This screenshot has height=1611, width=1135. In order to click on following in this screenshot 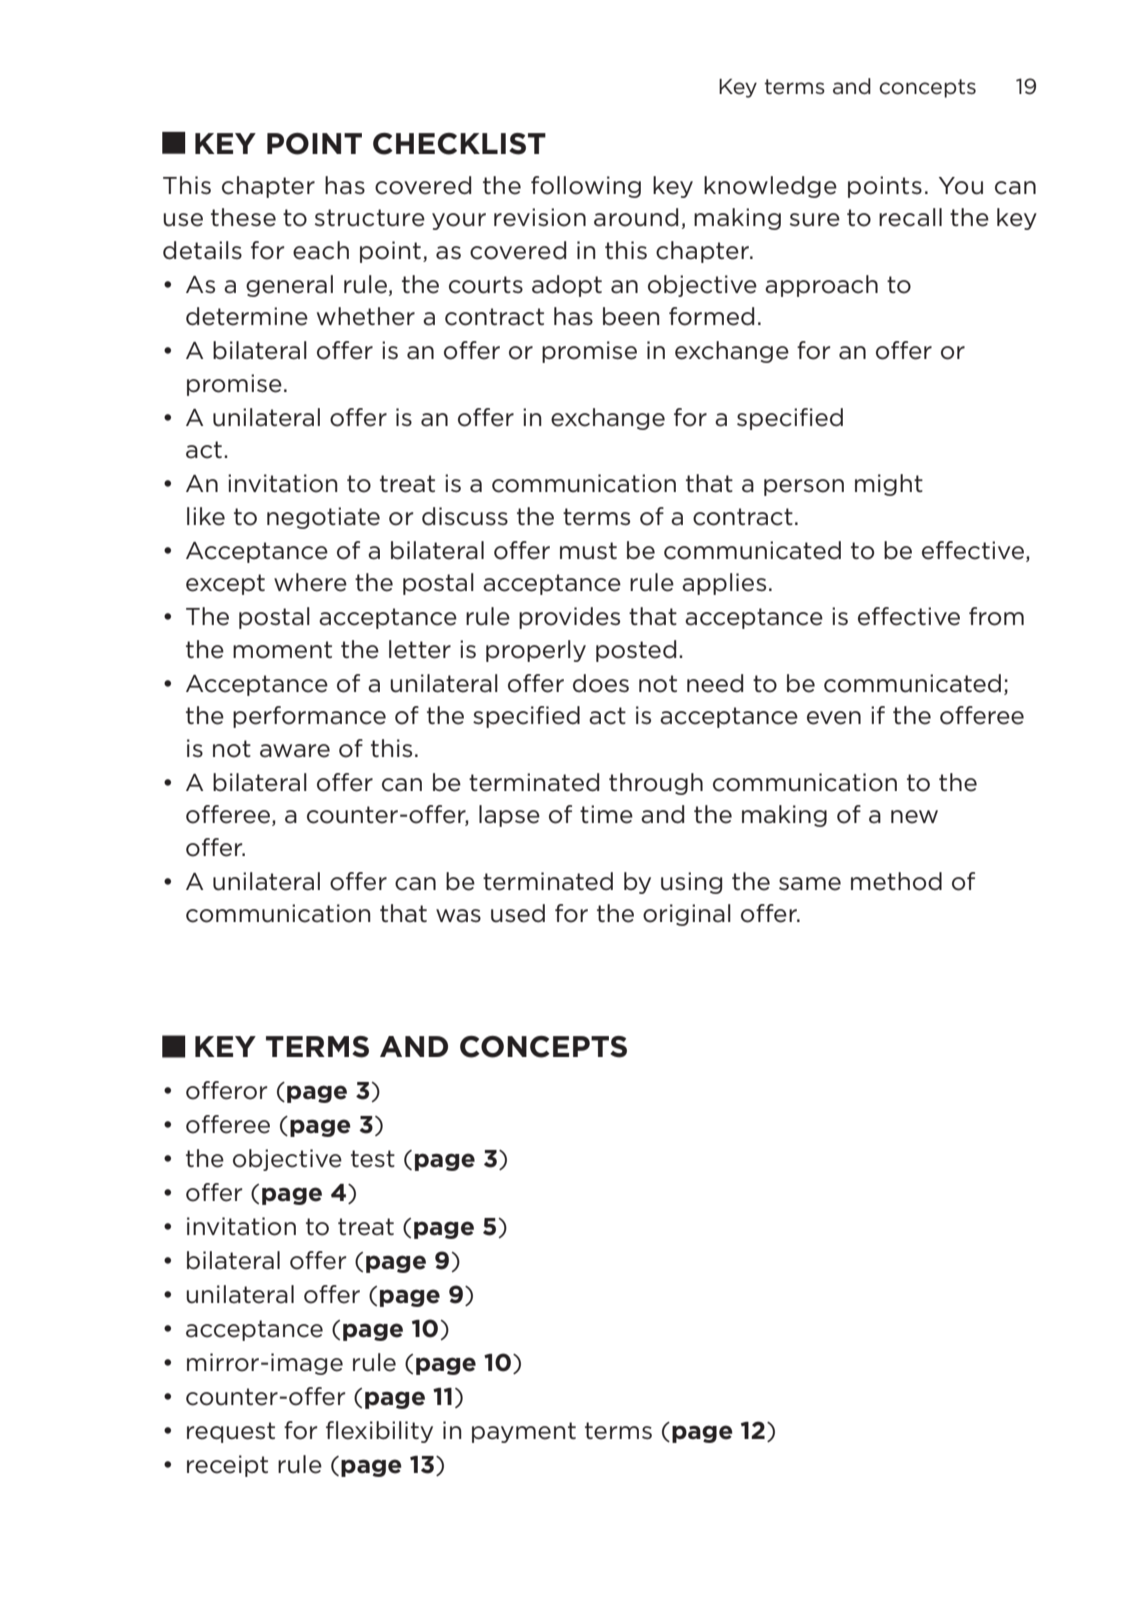, I will do `click(586, 187)`.
